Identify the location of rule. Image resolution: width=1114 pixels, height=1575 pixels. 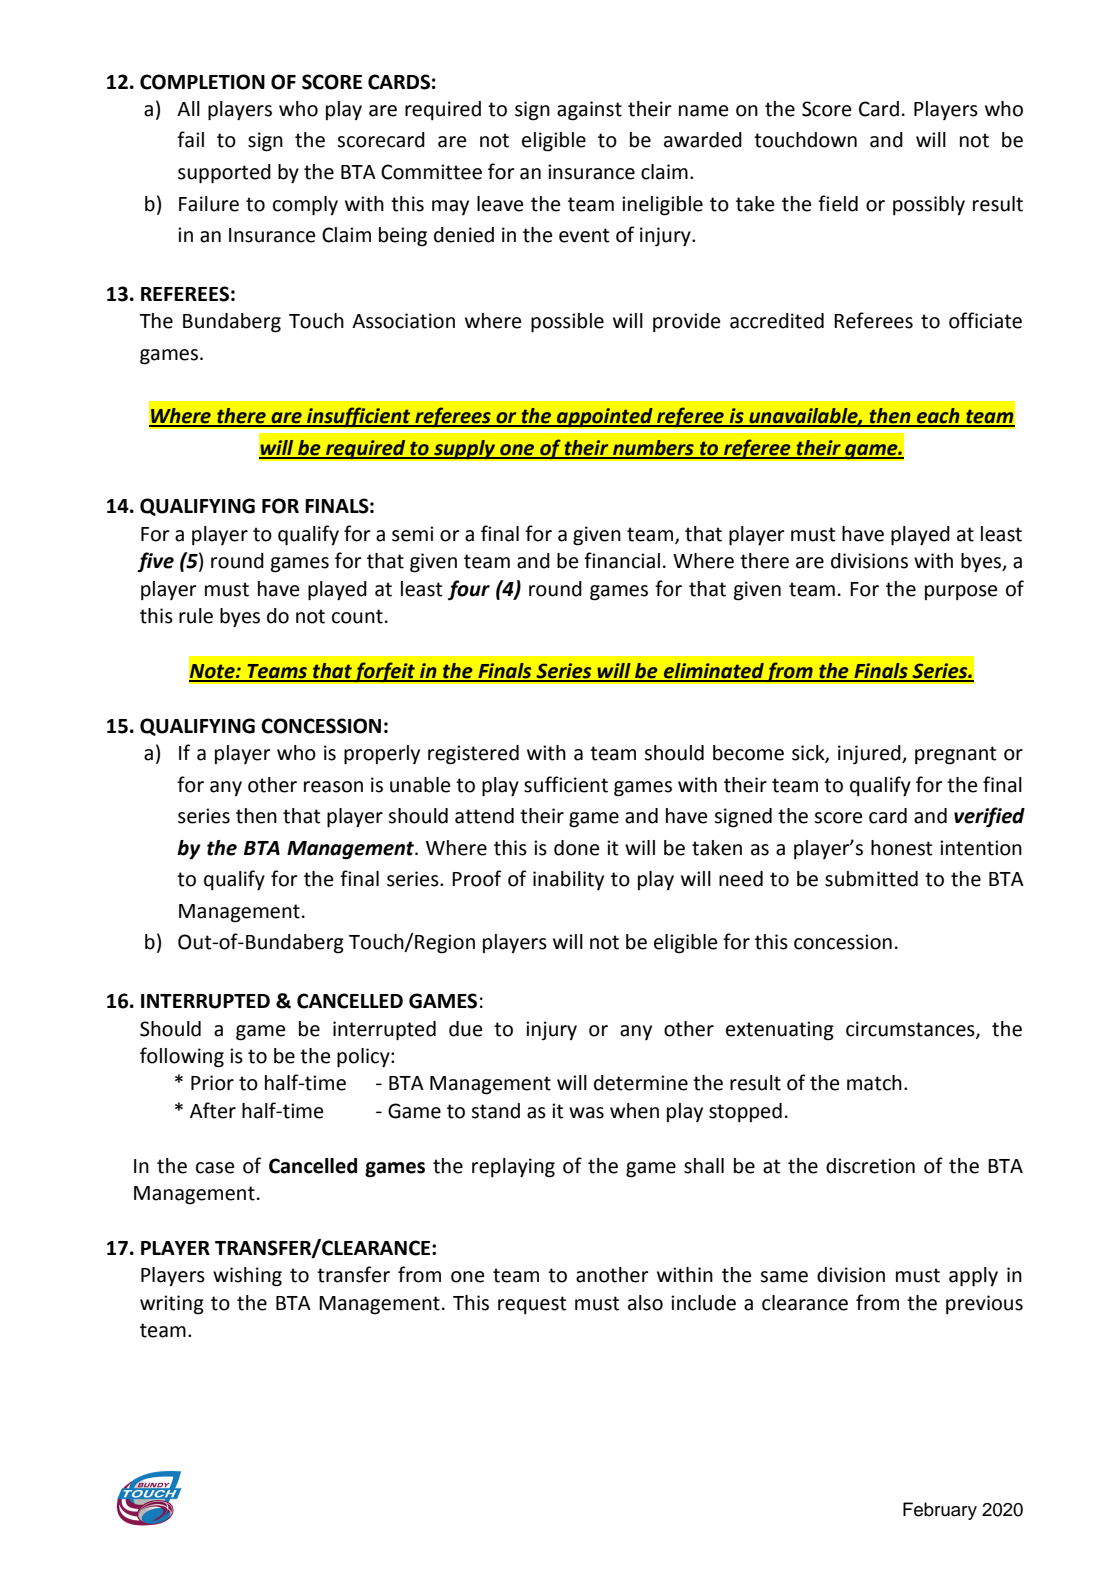
(196, 616).
